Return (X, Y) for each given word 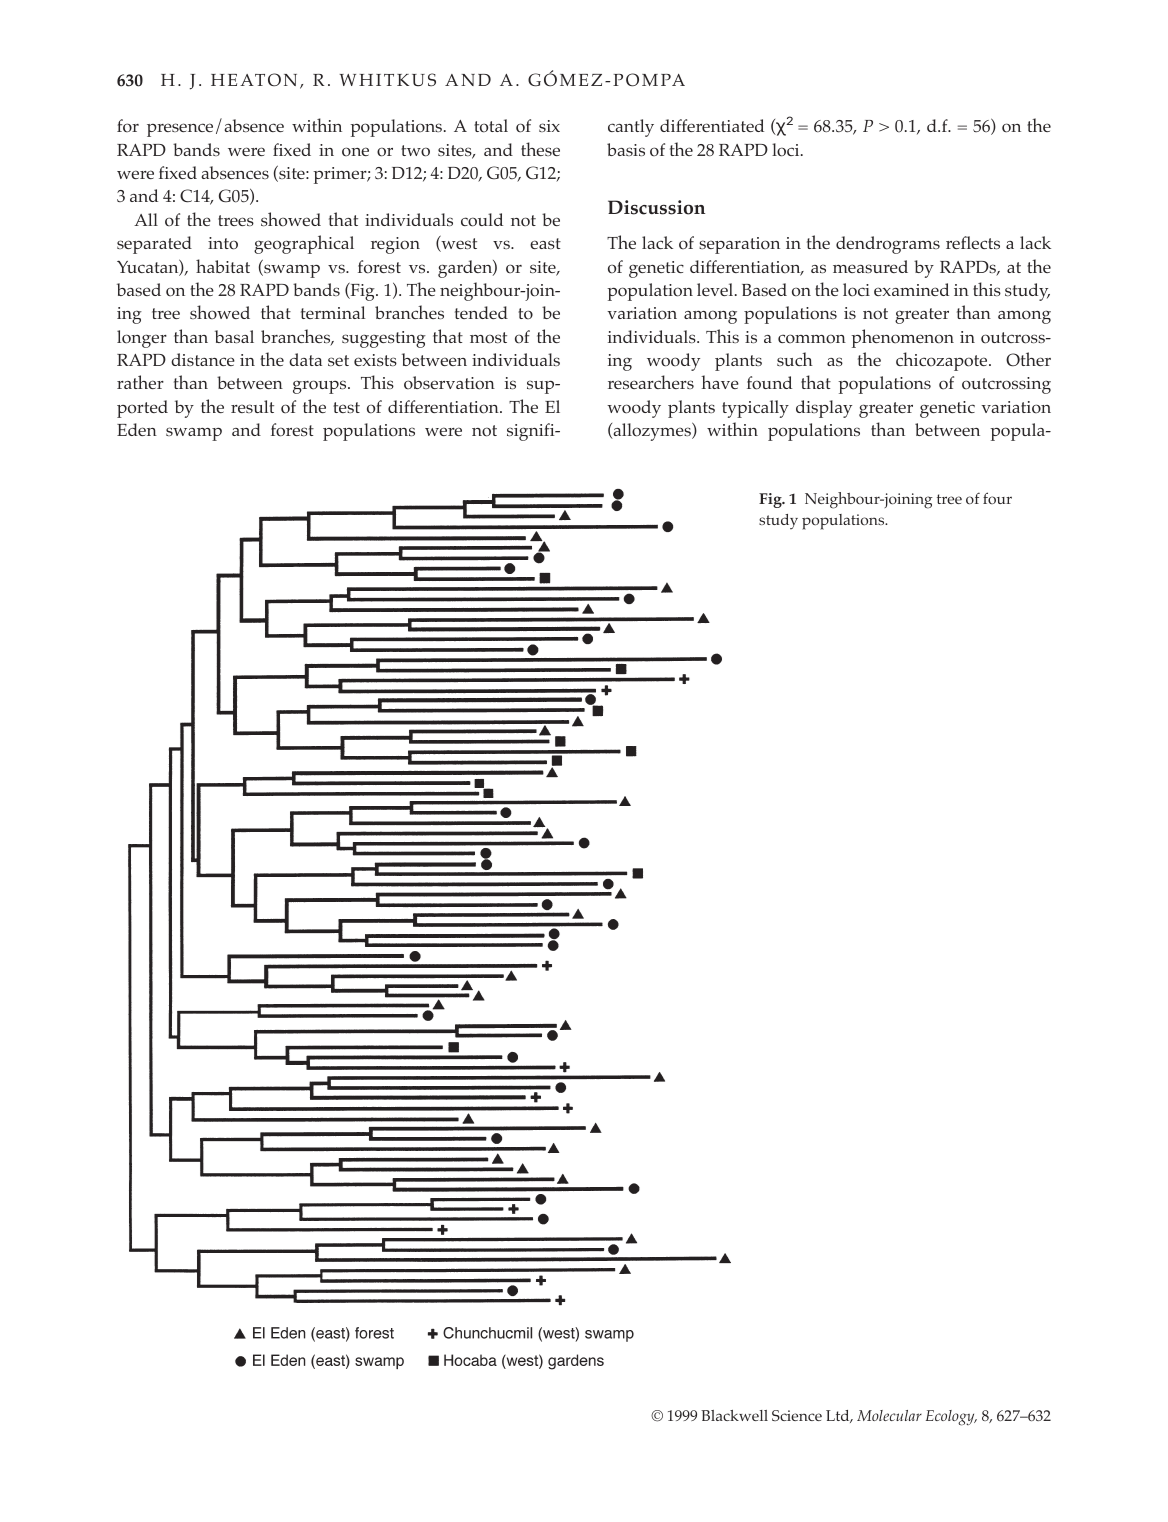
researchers (651, 382)
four (997, 498)
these (540, 149)
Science (797, 1415)
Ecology (951, 1418)
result (252, 406)
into (223, 243)
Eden (137, 429)
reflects (973, 242)
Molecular (889, 1415)
